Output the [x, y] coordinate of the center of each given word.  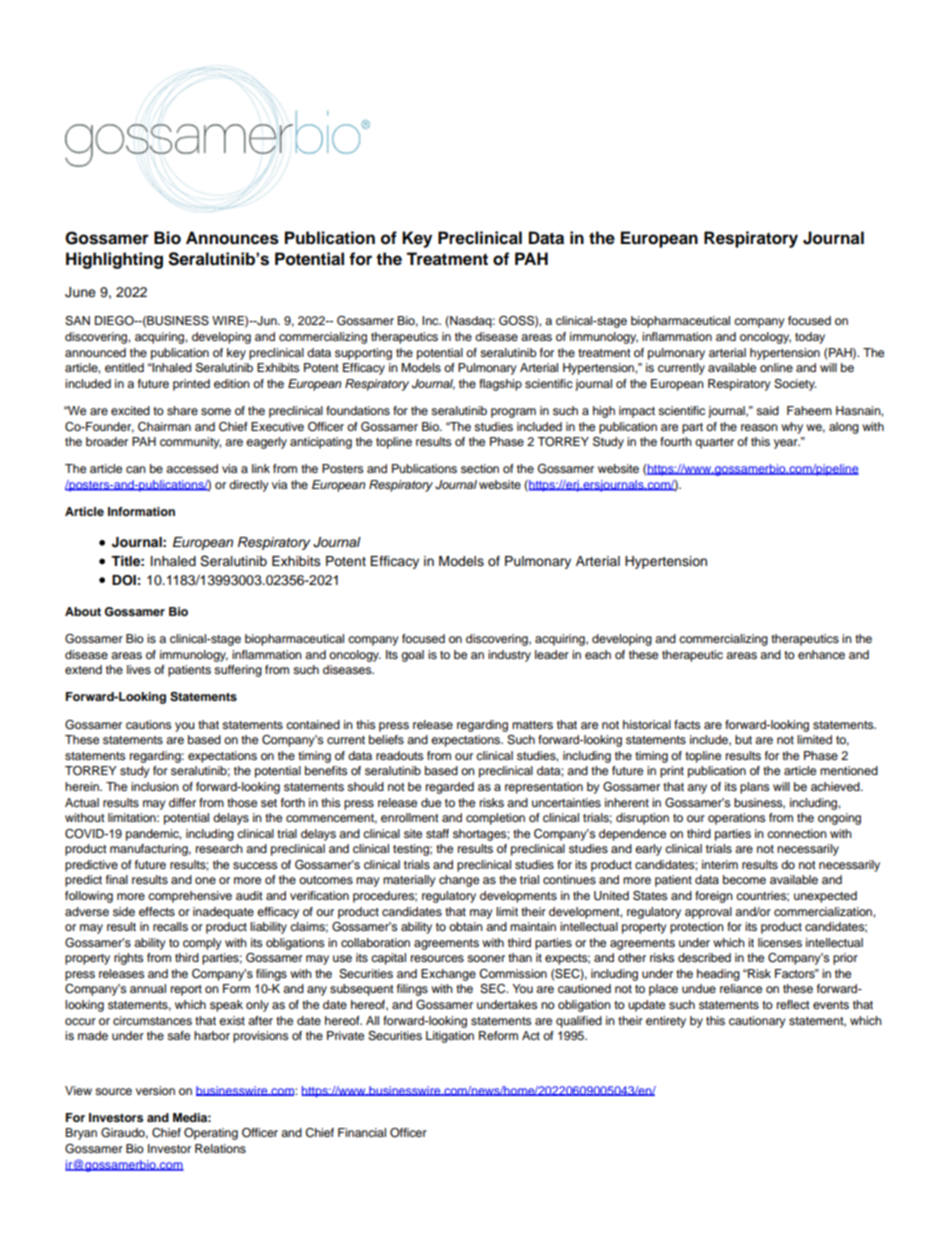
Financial [362, 1132]
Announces [232, 238]
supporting [363, 354]
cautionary [757, 1022]
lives [139, 669]
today [810, 338]
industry [509, 656]
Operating [211, 1134]
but [743, 739]
